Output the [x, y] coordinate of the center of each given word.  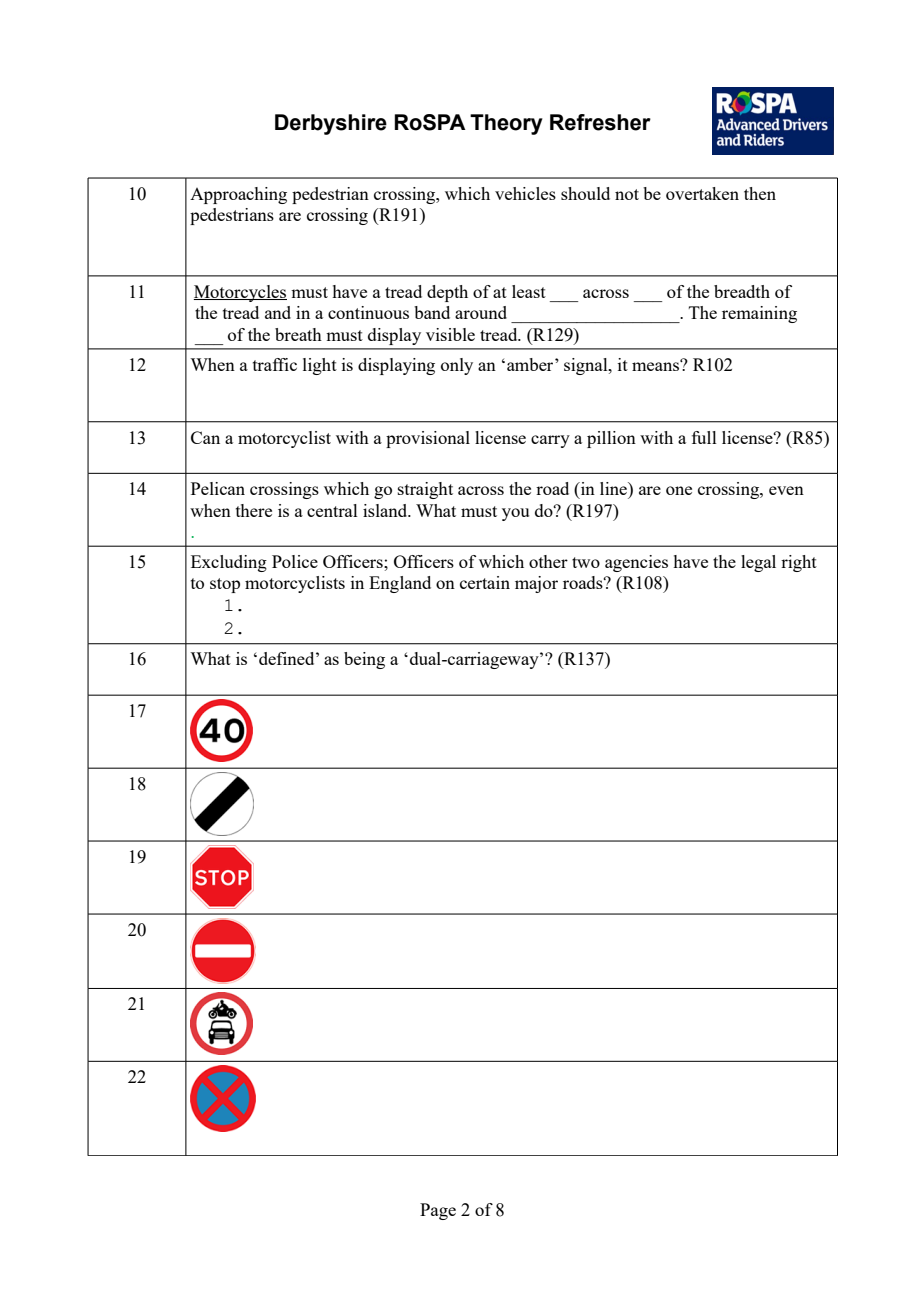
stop [225, 585]
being [364, 660]
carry [550, 441]
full [704, 437]
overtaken [702, 193]
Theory [506, 124]
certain [485, 582]
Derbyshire [331, 124]
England [400, 584]
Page [438, 1211]
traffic [275, 364]
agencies [636, 563]
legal [758, 563]
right [799, 563]
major [536, 584]
